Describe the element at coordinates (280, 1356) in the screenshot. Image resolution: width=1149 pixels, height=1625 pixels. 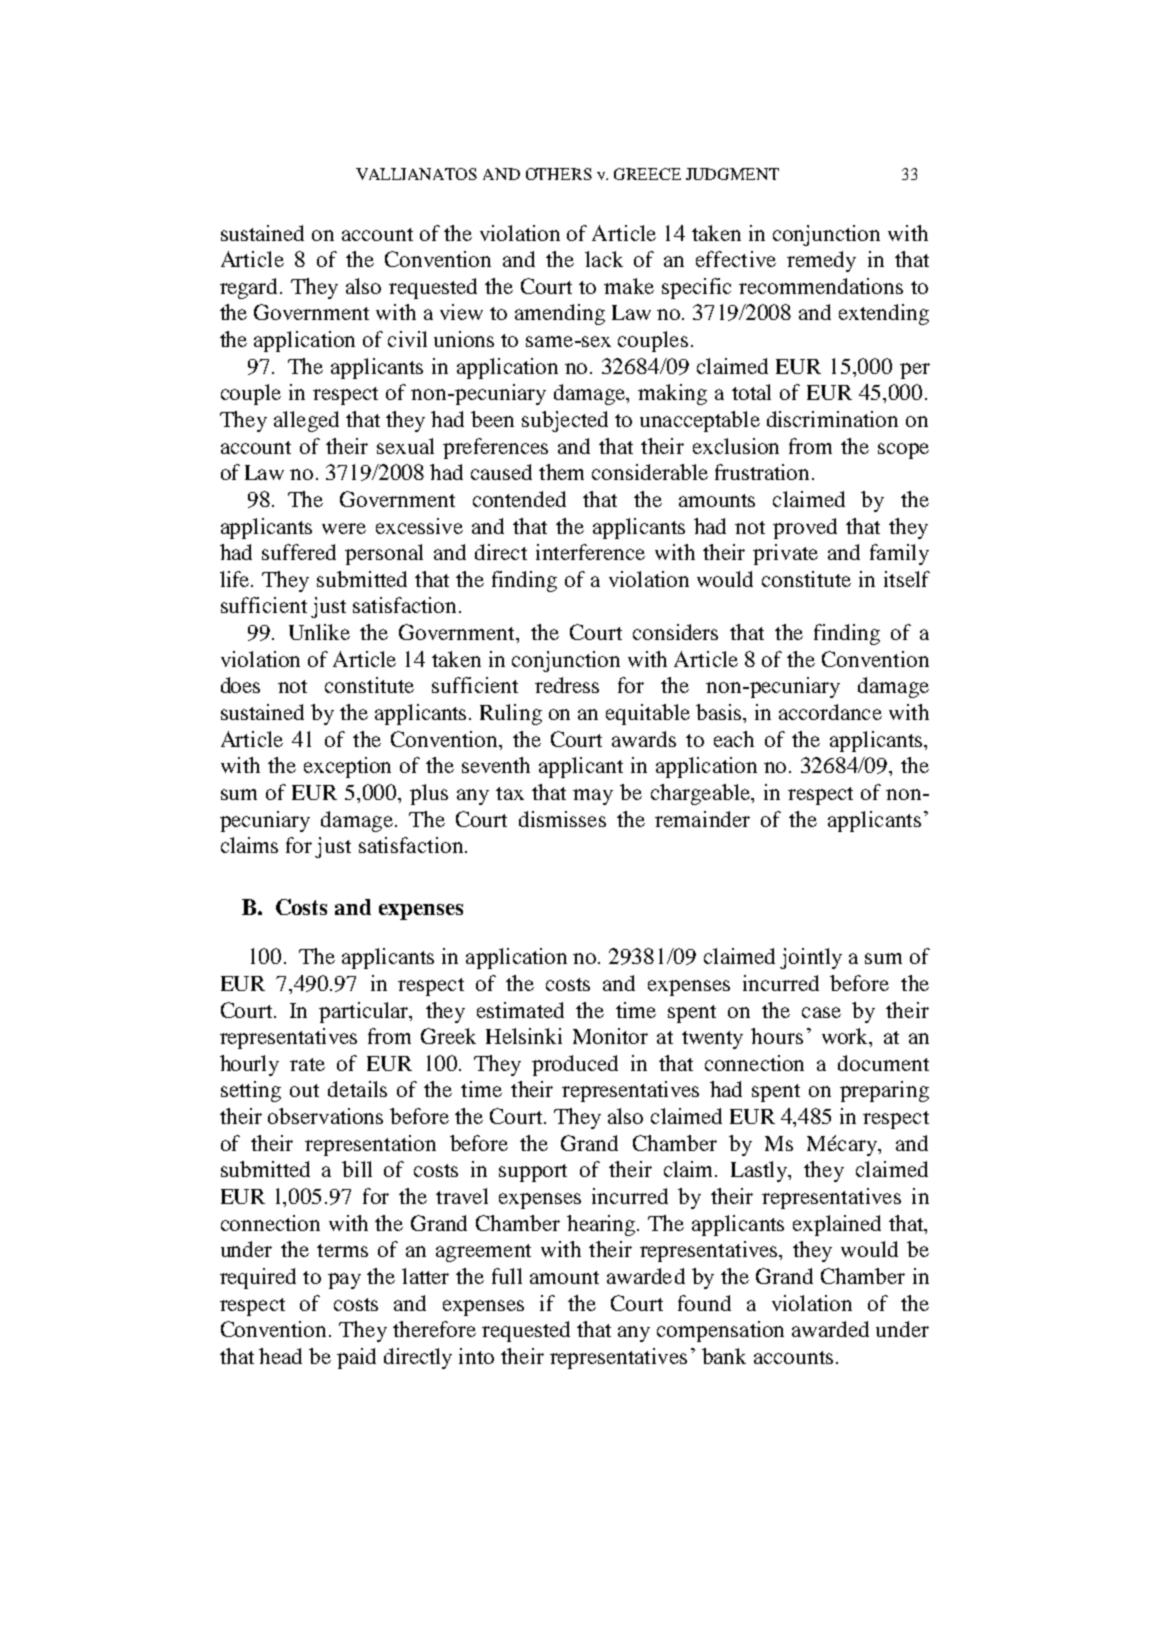
I see `head` at that location.
